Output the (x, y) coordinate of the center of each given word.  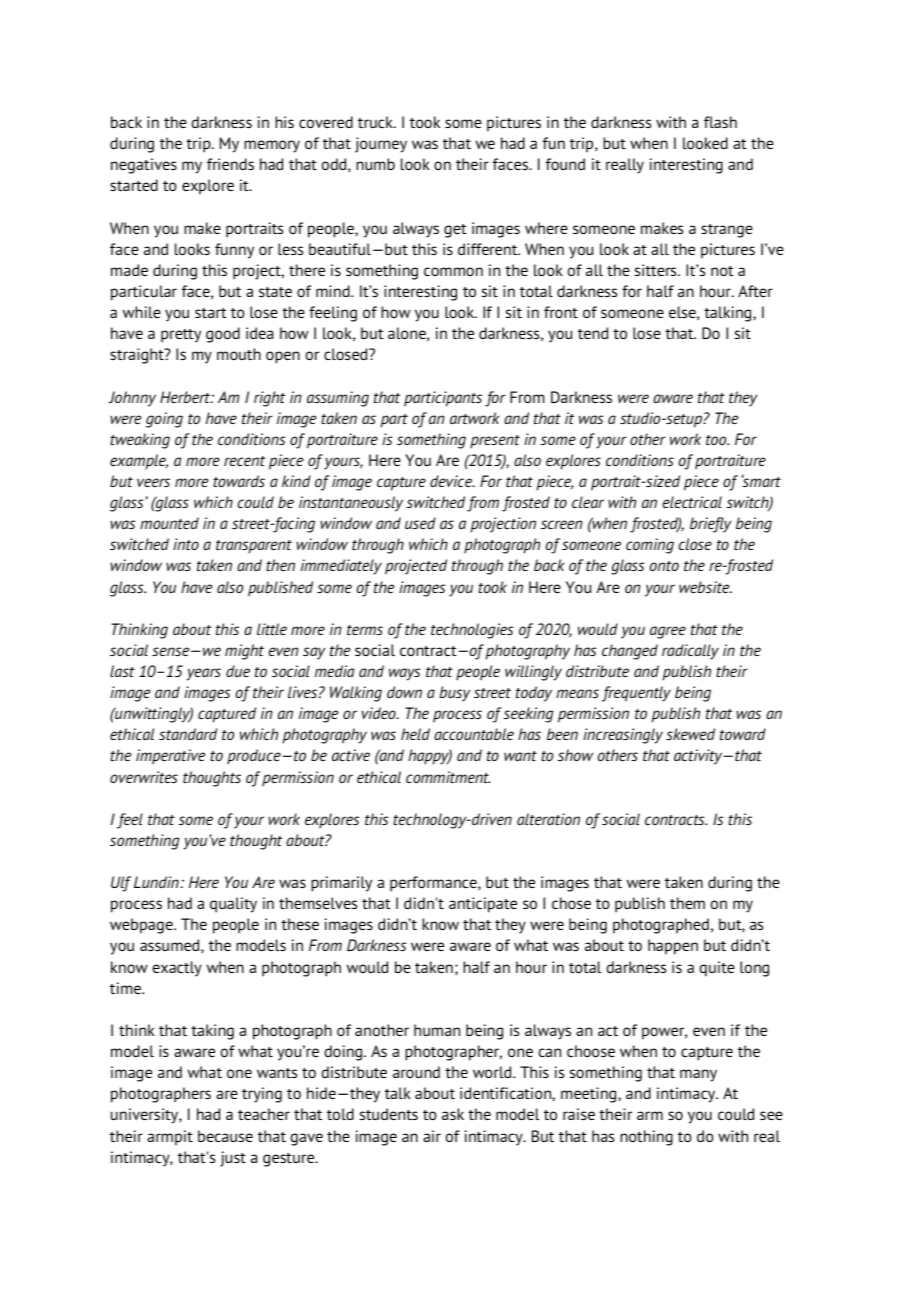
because (225, 1136)
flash (720, 122)
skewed (690, 734)
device (452, 481)
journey (381, 145)
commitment (448, 777)
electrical (692, 502)
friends (230, 164)
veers (153, 482)
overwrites (144, 777)
